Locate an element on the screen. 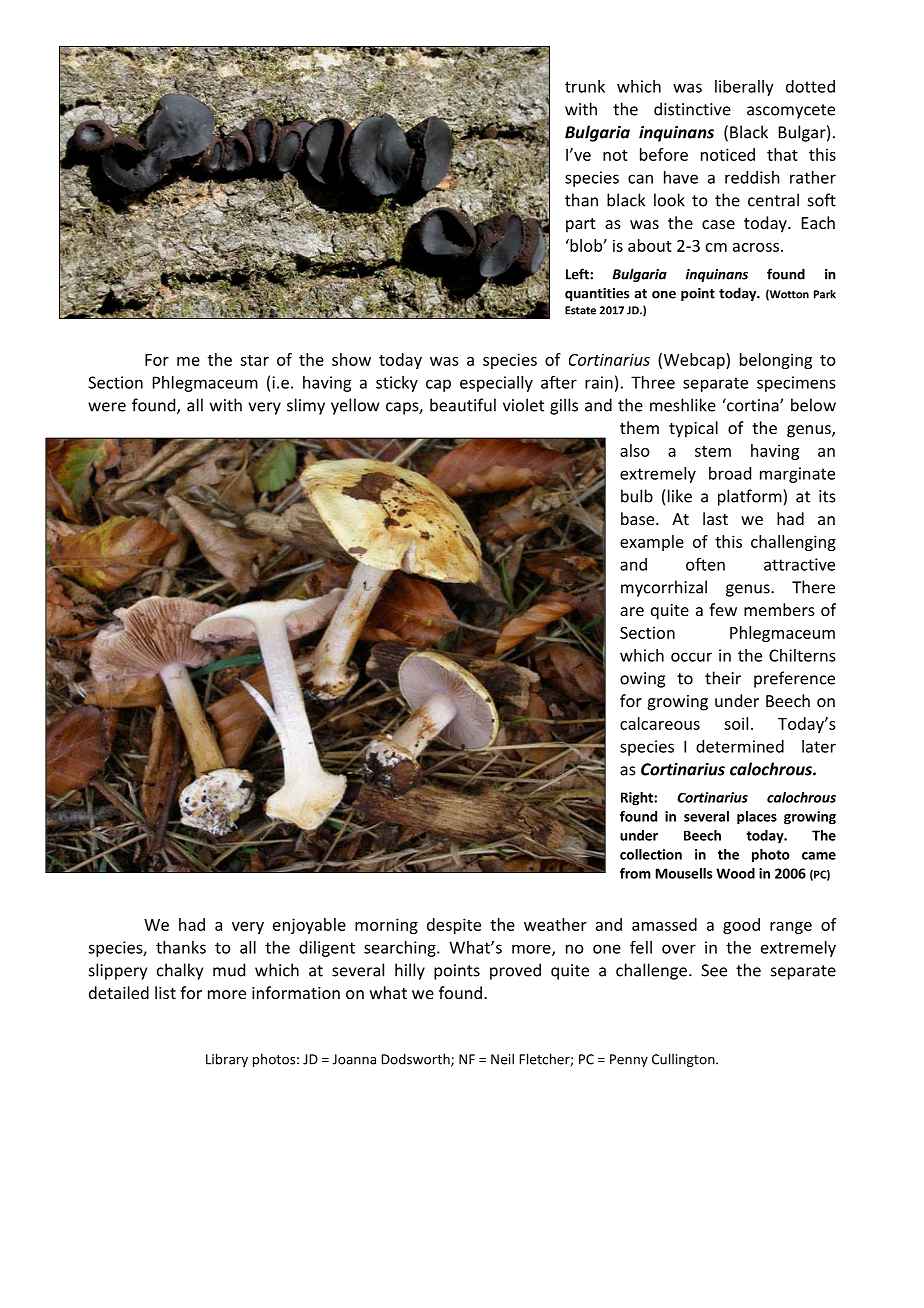 This screenshot has width=924, height=1308. despite is located at coordinates (454, 926).
